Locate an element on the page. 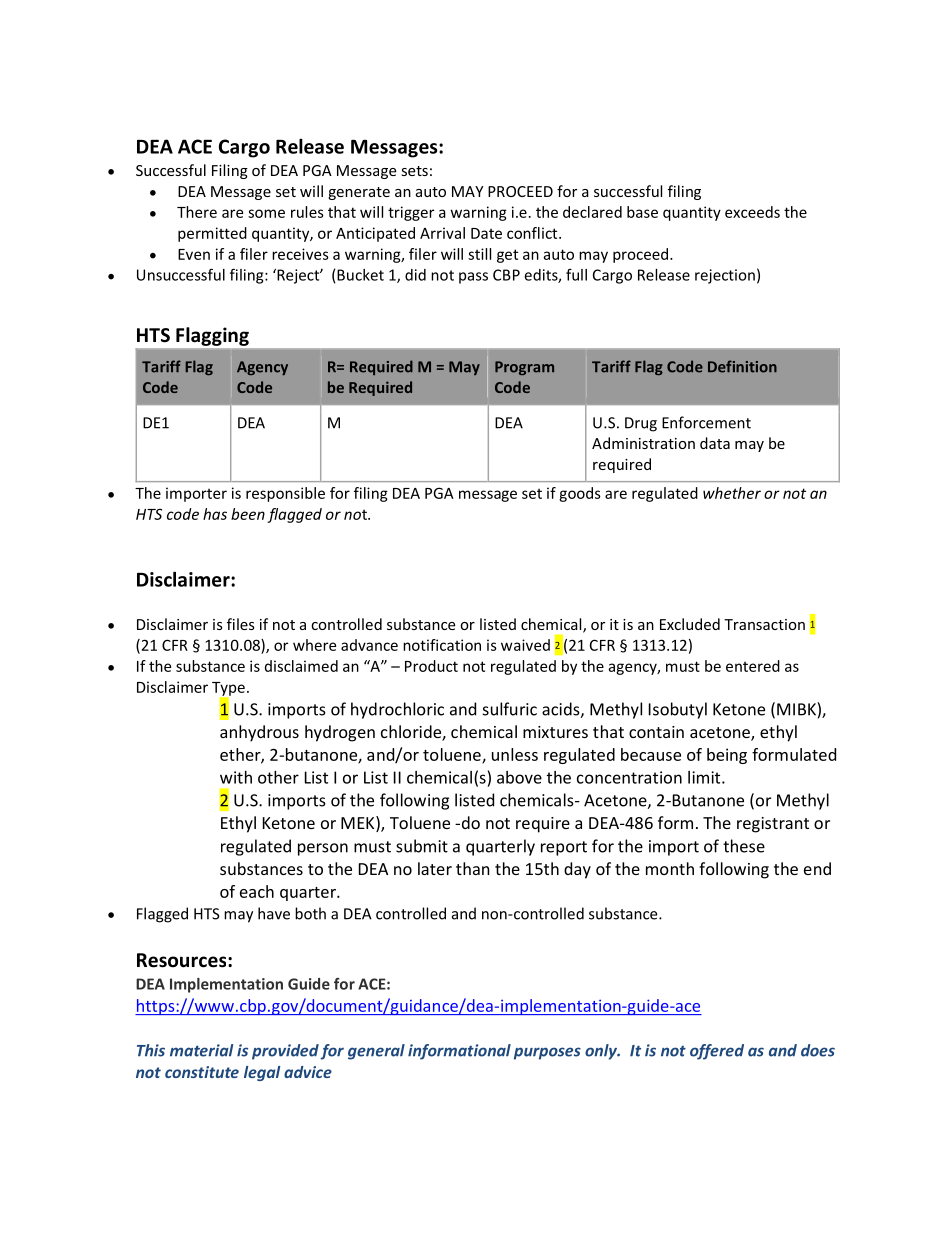 This image has width=952, height=1233. has is located at coordinates (215, 514).
